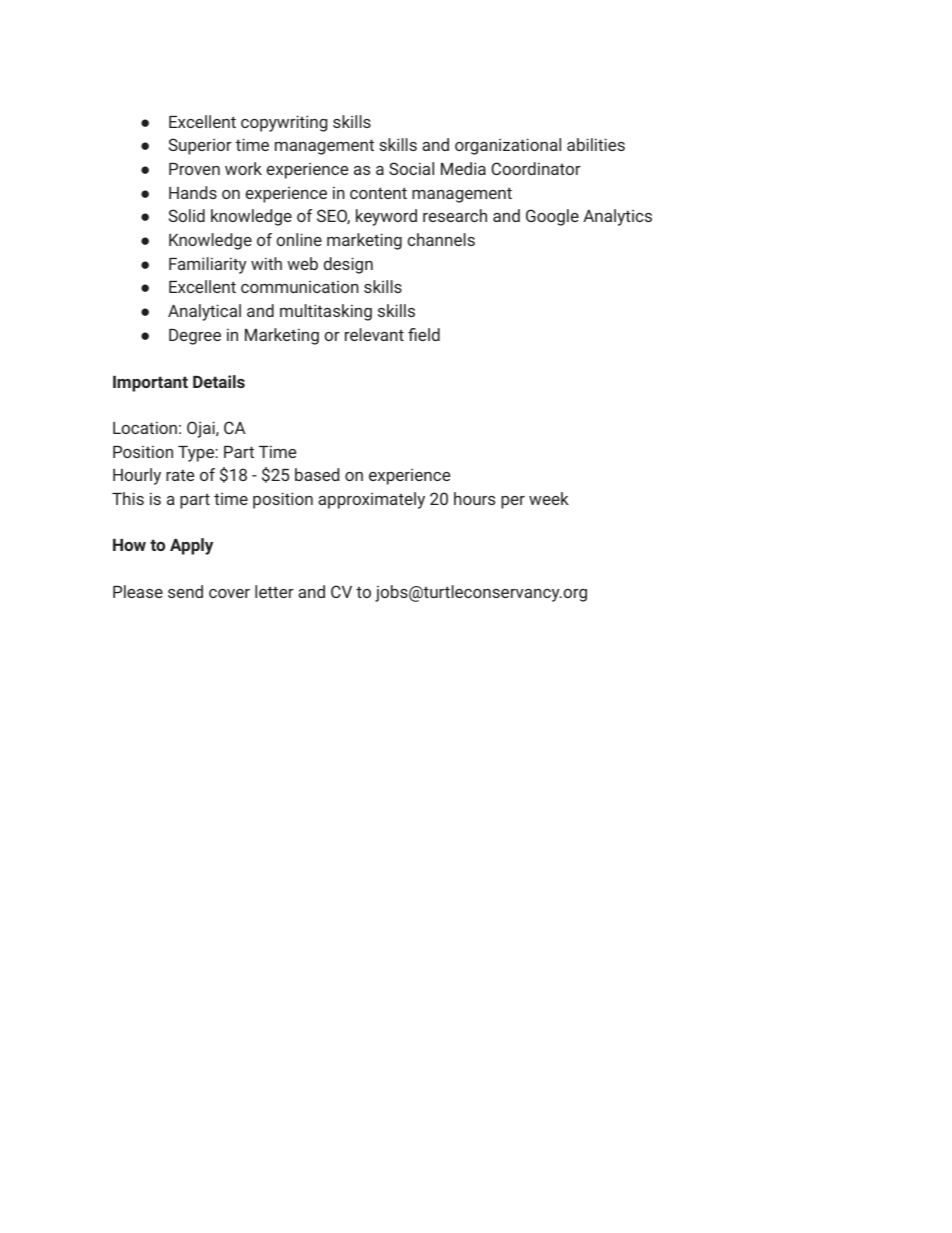 Image resolution: width=952 pixels, height=1233 pixels. Describe the element at coordinates (185, 591) in the screenshot. I see `send` at that location.
